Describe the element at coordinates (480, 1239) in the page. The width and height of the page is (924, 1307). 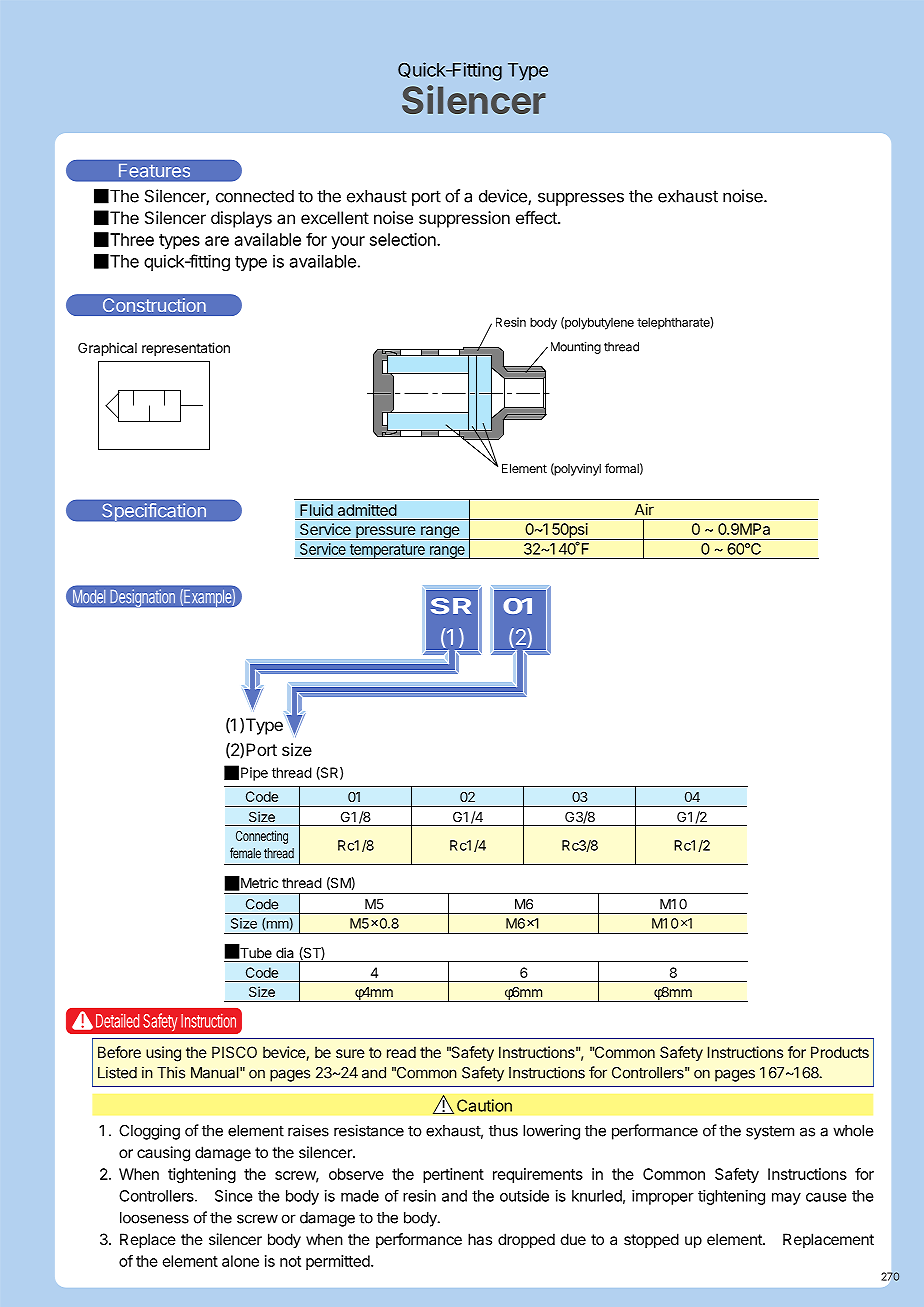
I see `has` at that location.
